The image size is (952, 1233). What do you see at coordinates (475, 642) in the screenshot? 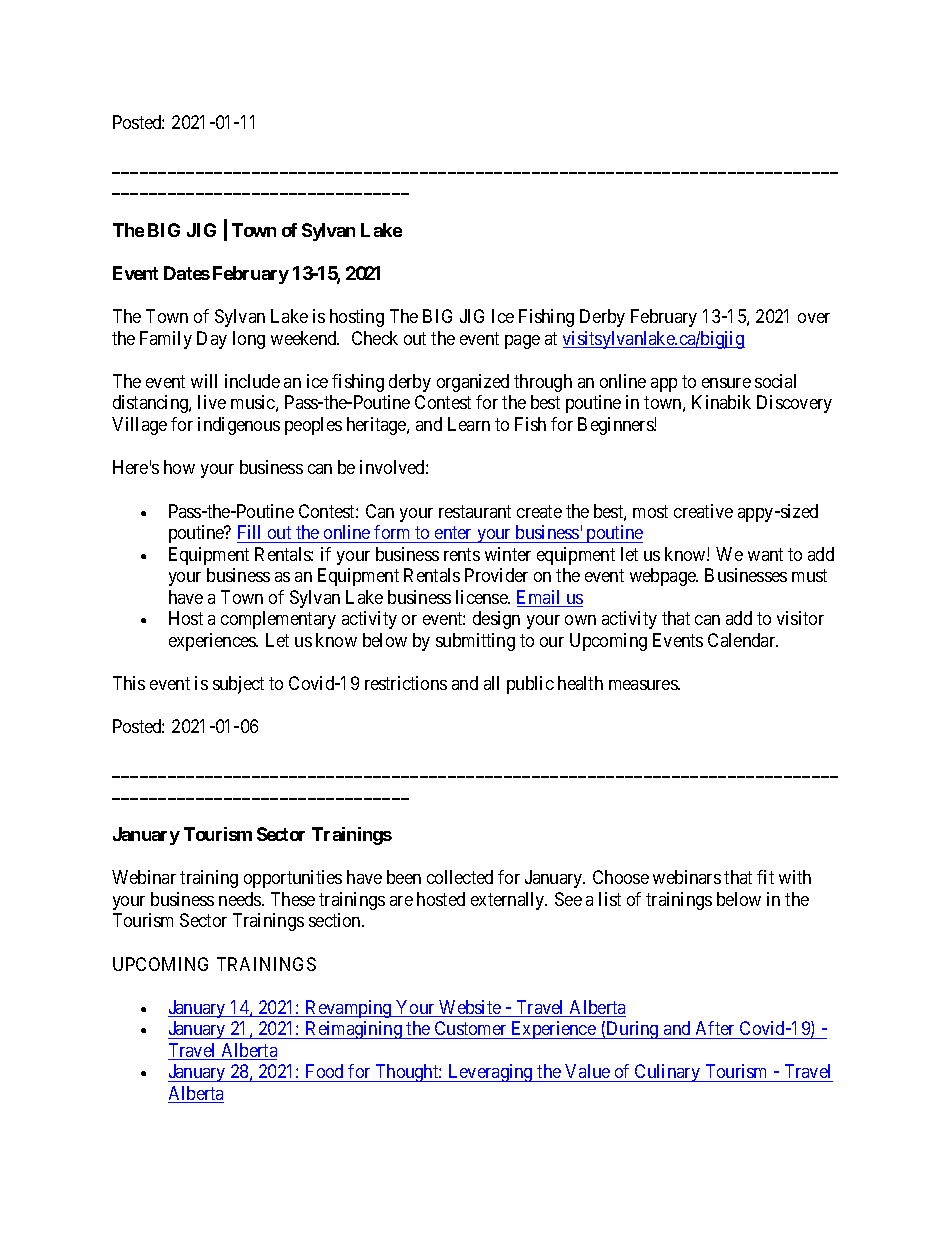
I see `submitting` at bounding box center [475, 642].
